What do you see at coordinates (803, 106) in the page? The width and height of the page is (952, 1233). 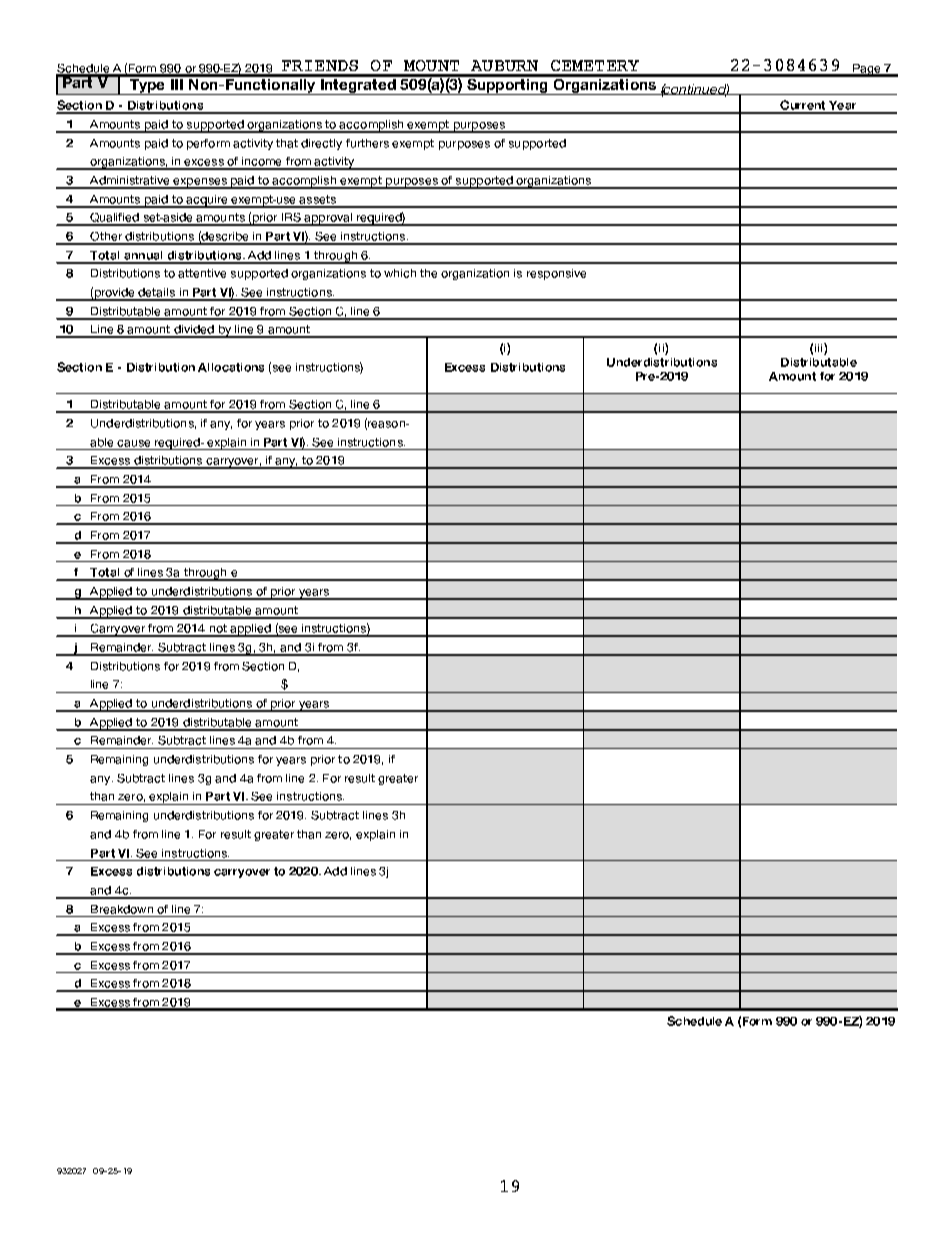 I see `Current` at bounding box center [803, 106].
